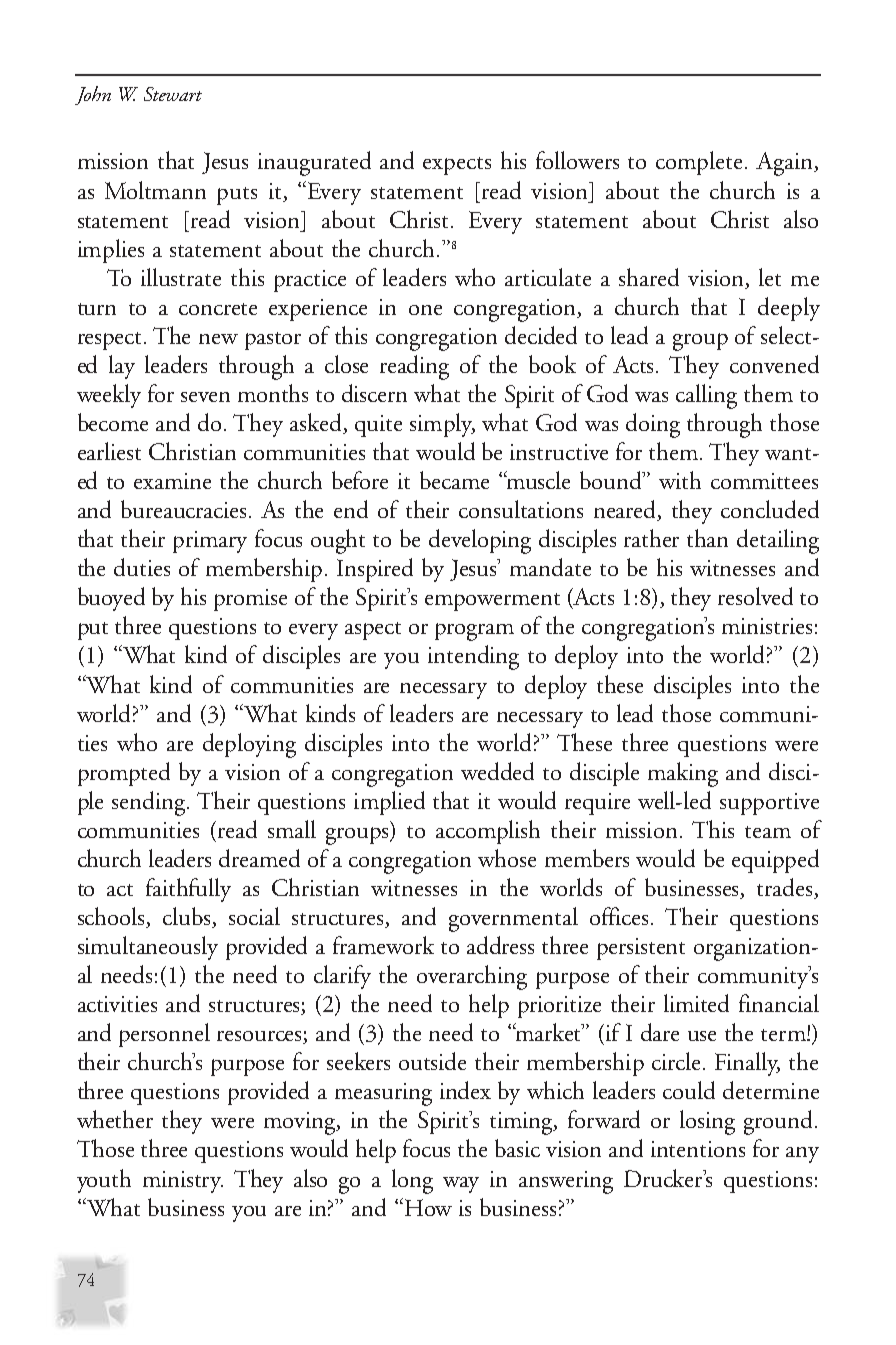 The image size is (896, 1345). Describe the element at coordinates (188, 890) in the screenshot. I see `faithfully` at that location.
